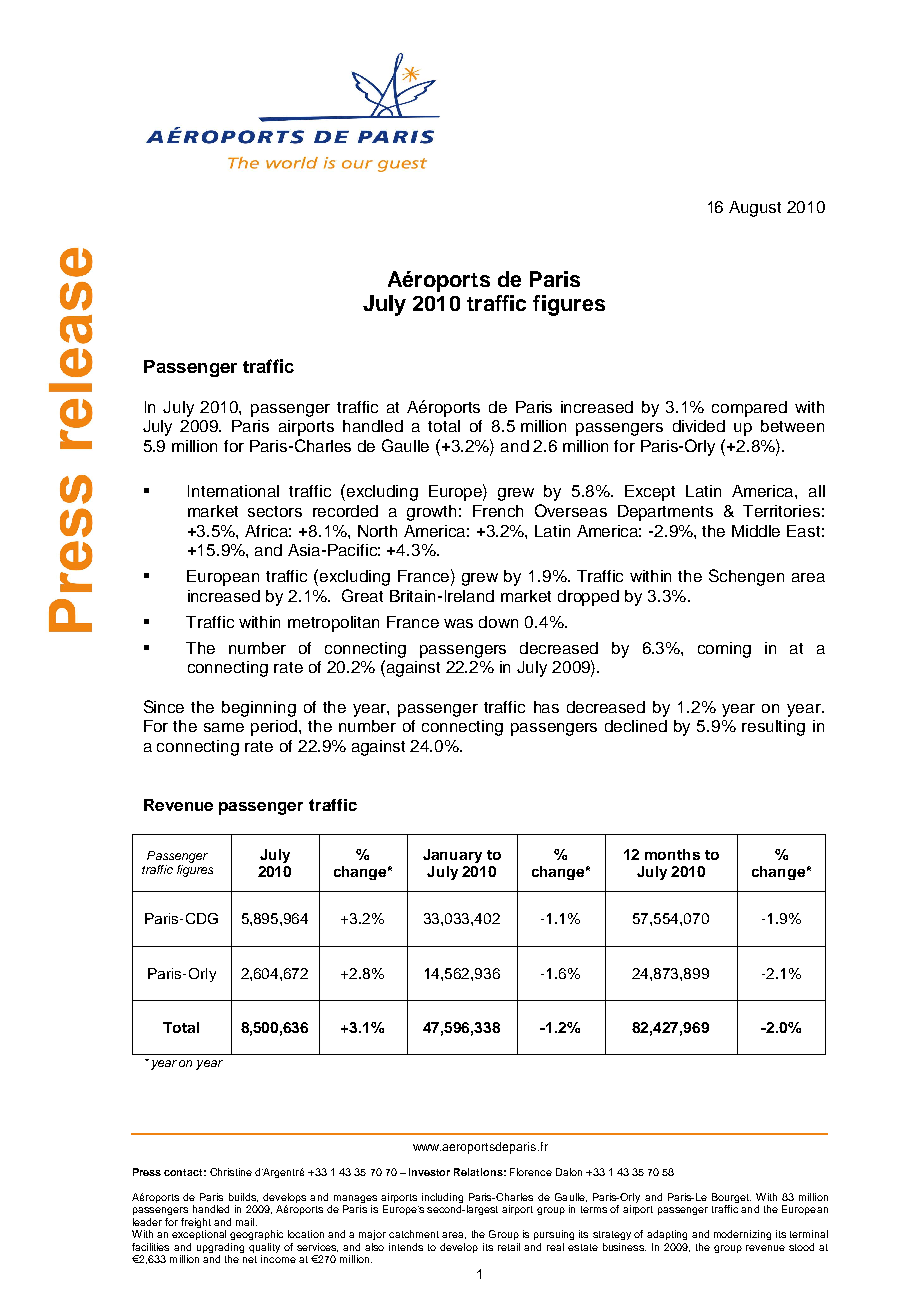  What do you see at coordinates (755, 209) in the document?
I see `August` at bounding box center [755, 209].
